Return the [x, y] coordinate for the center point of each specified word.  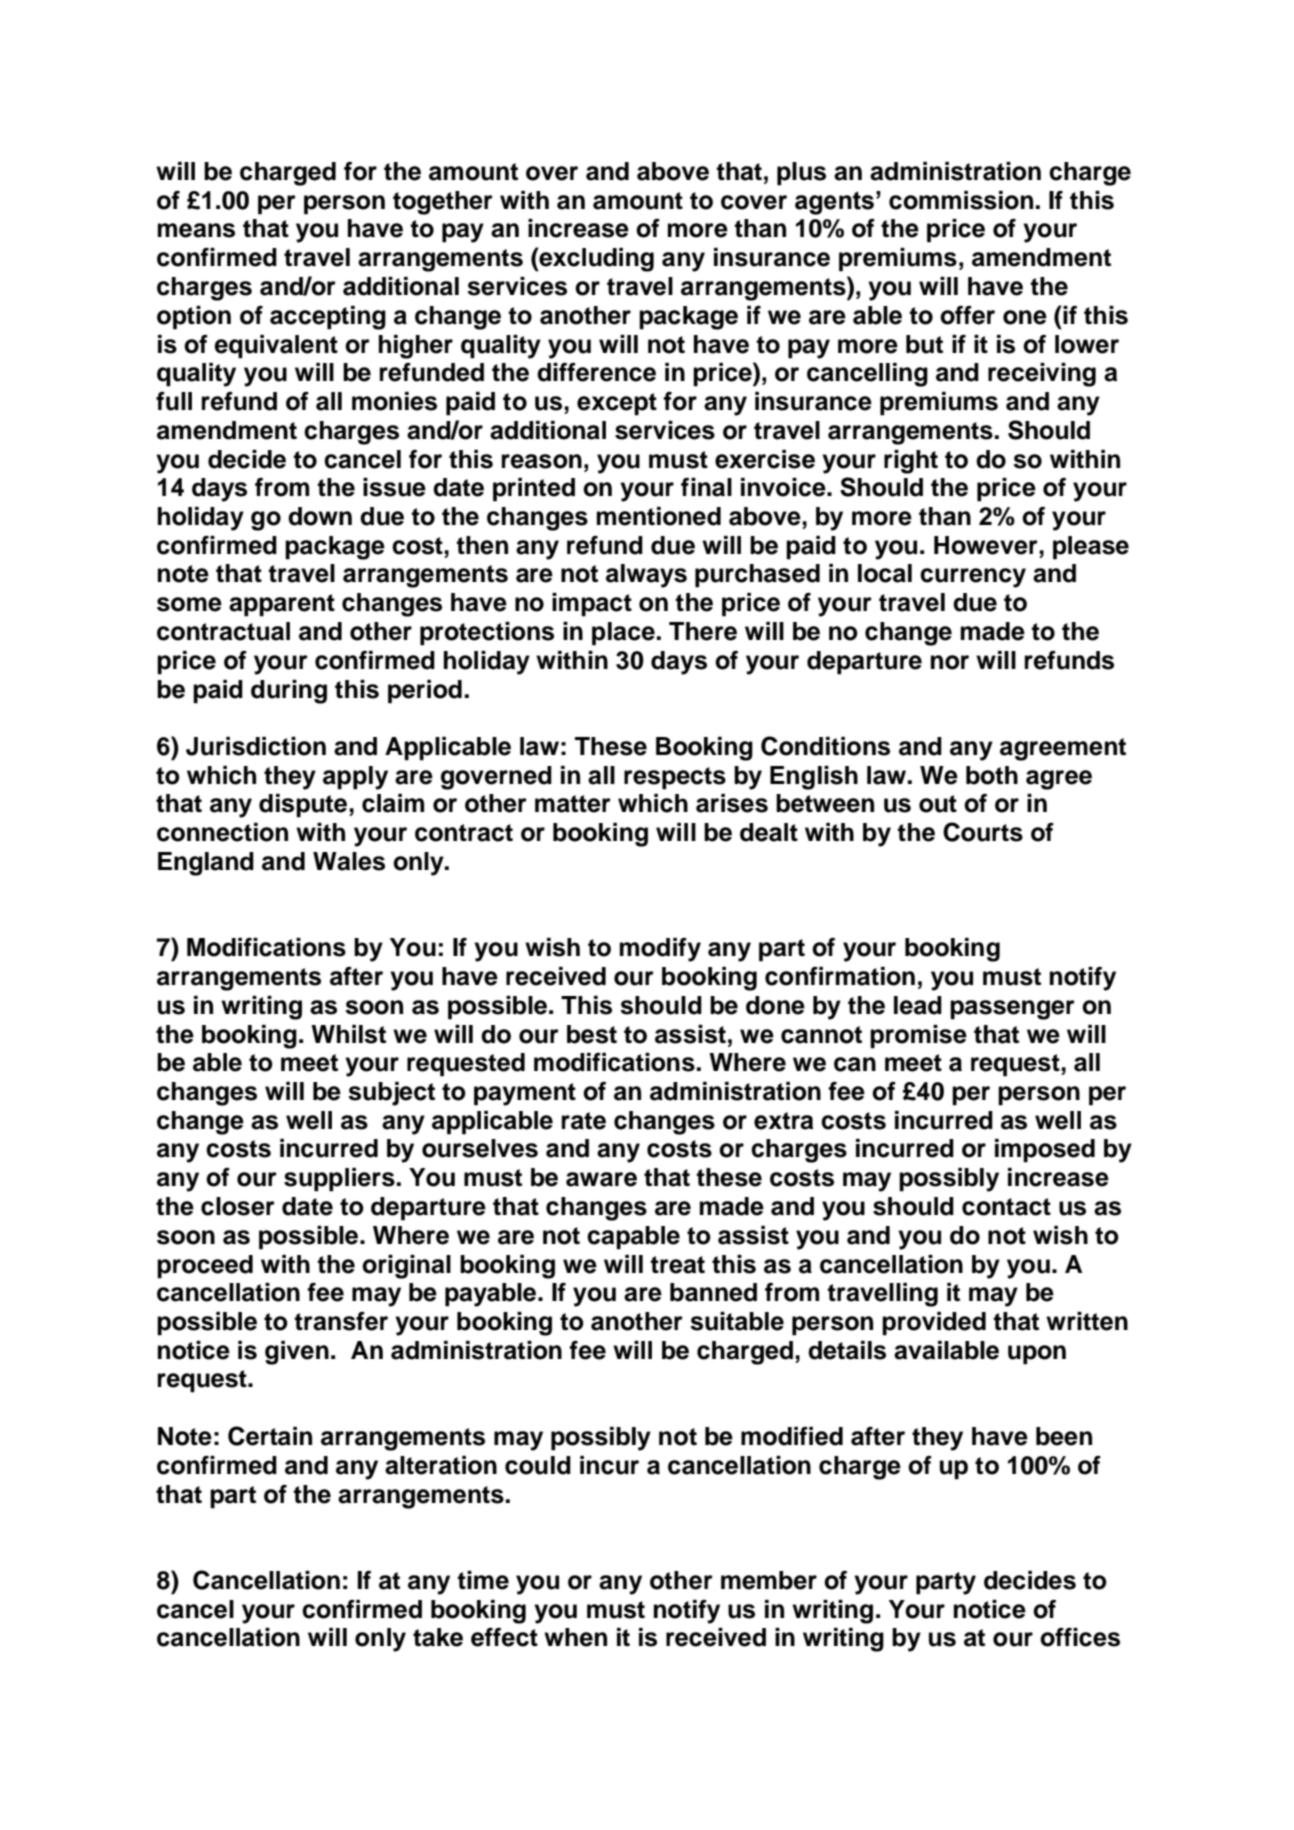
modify [660, 950]
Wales [349, 861]
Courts [983, 832]
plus [801, 174]
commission [961, 200]
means [196, 230]
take [438, 1637]
